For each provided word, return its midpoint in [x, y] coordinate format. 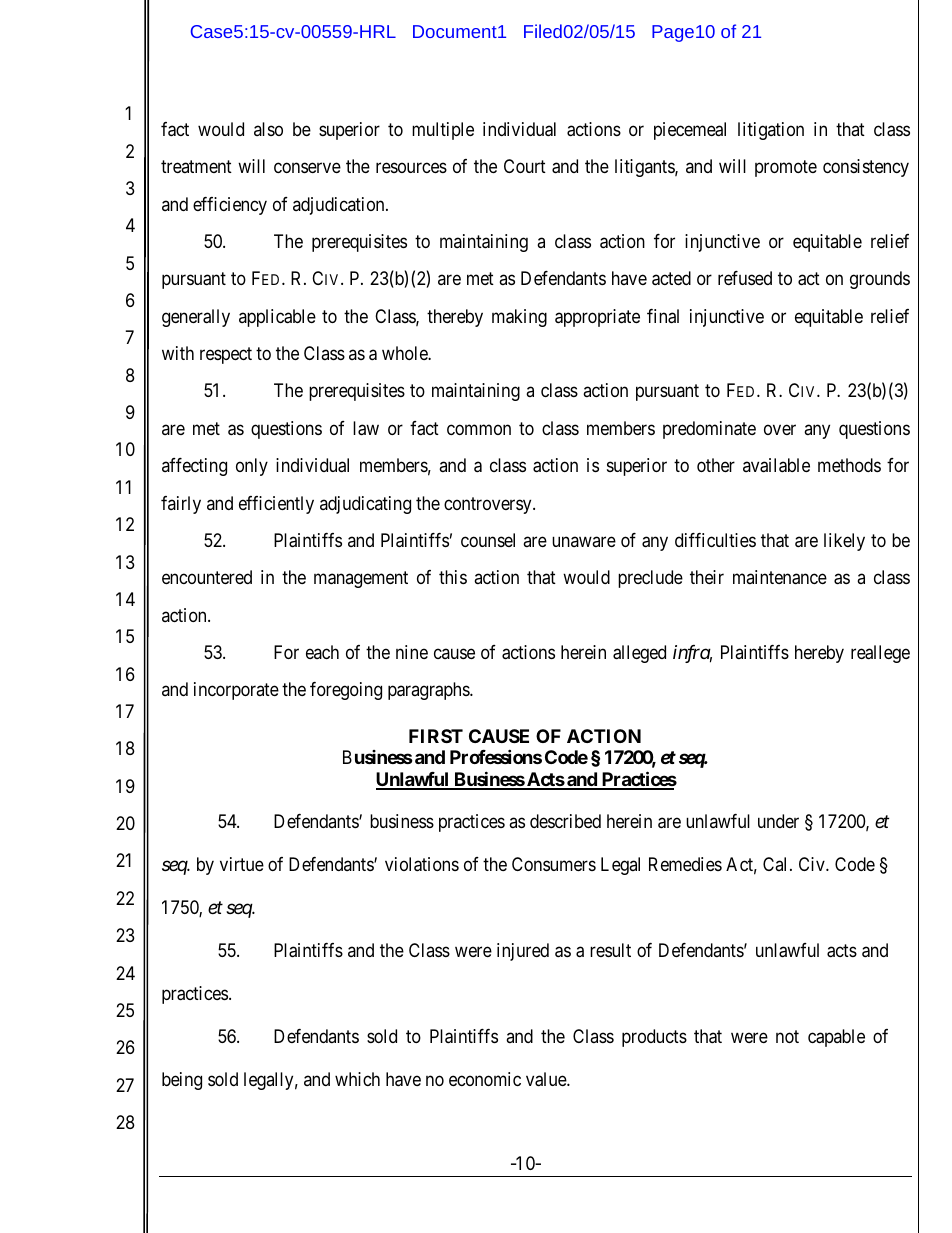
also [268, 129]
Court [525, 166]
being [182, 1081]
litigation [771, 131]
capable [836, 1038]
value [547, 1079]
